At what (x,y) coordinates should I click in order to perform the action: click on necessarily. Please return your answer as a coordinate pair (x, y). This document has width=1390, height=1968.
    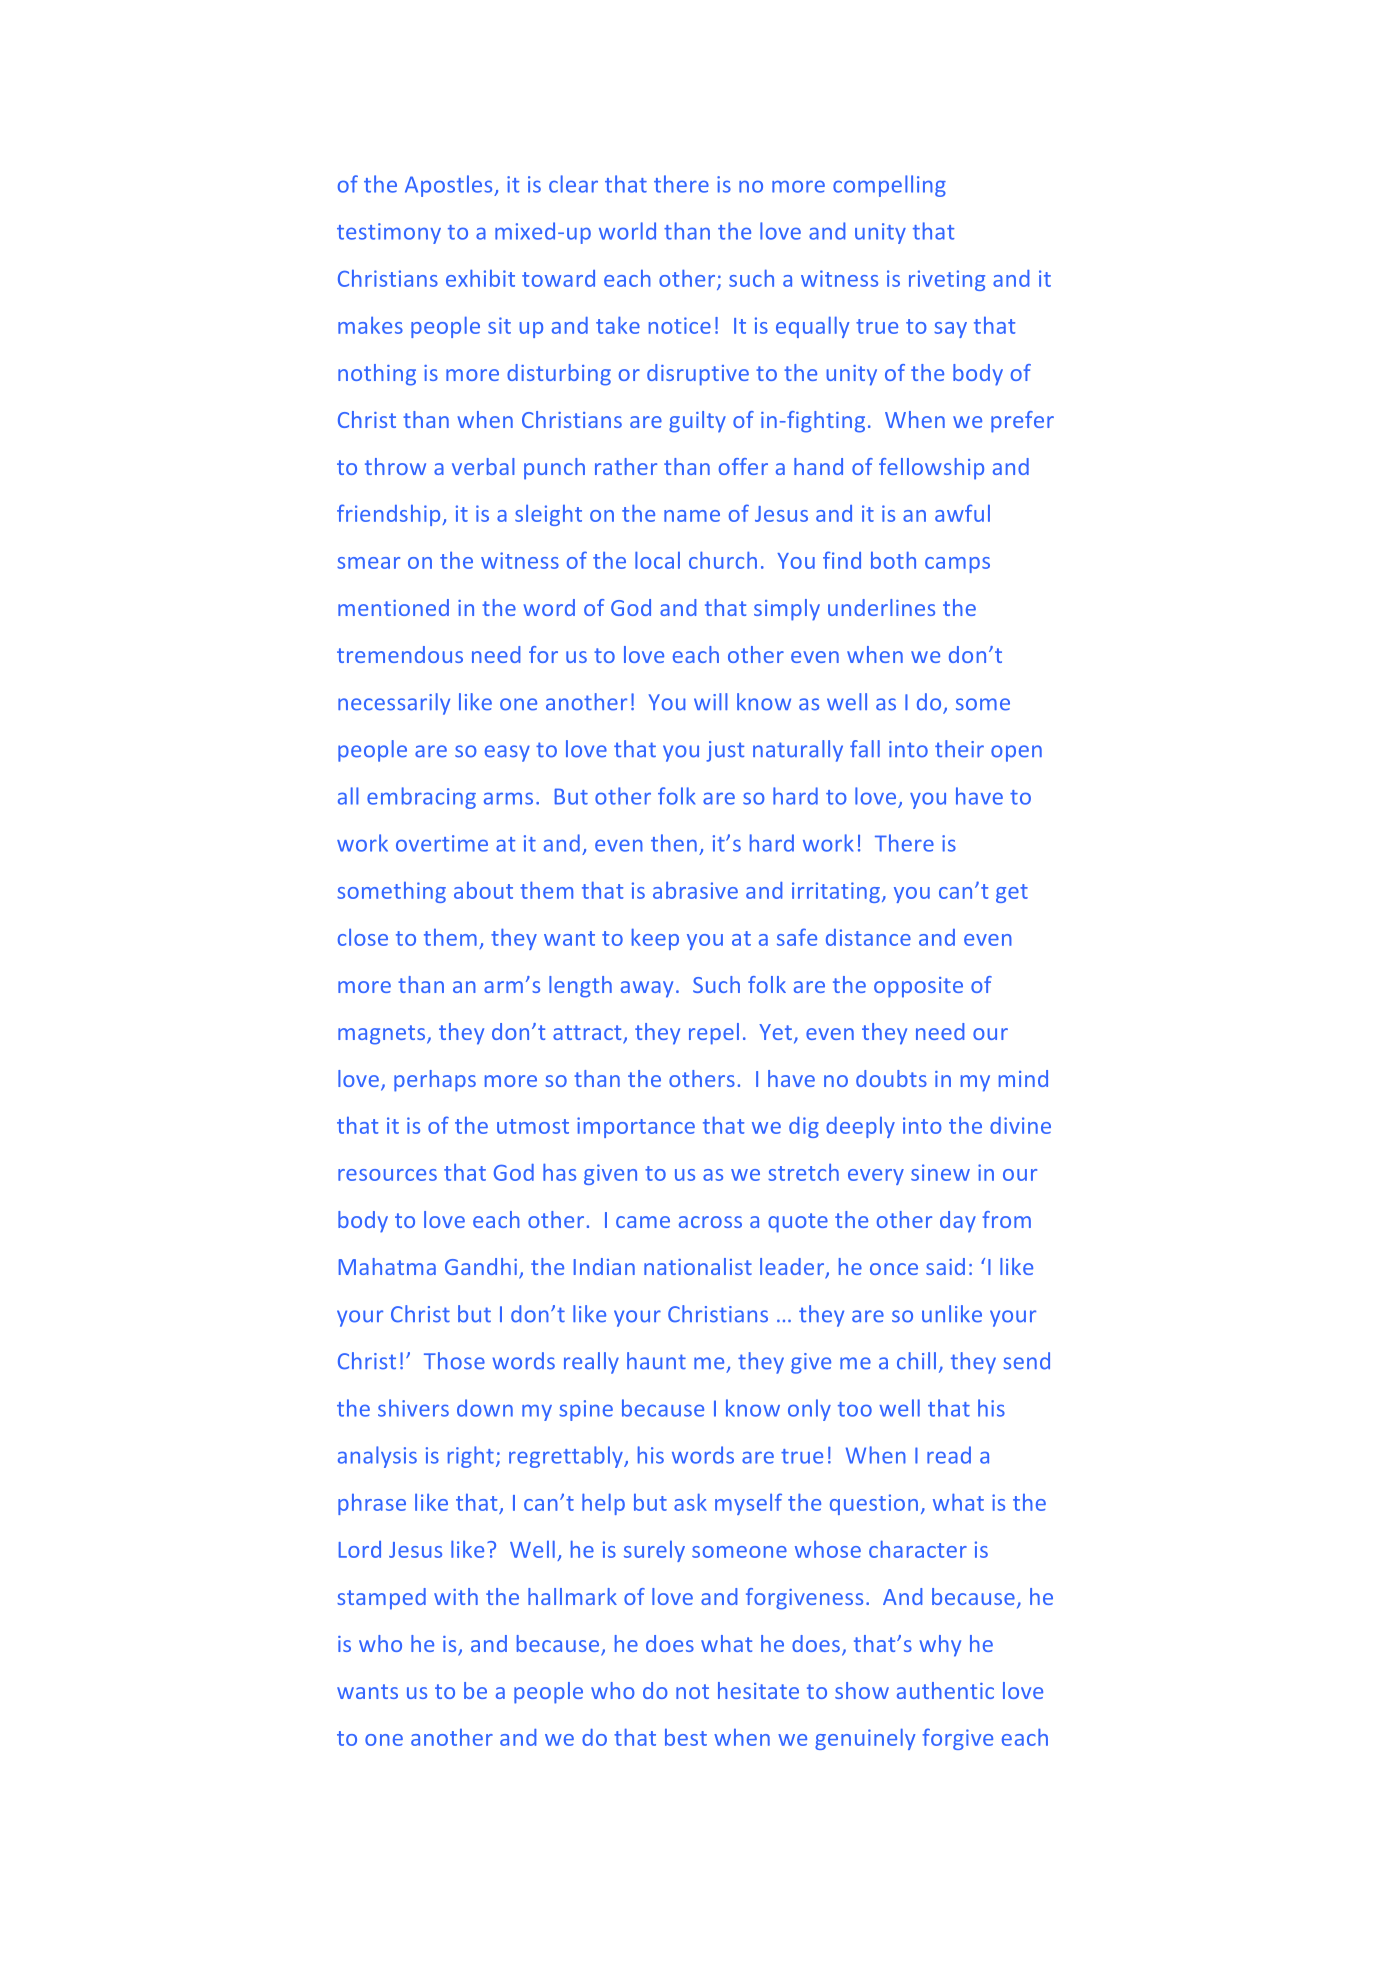
    Looking at the image, I should click on (394, 704).
